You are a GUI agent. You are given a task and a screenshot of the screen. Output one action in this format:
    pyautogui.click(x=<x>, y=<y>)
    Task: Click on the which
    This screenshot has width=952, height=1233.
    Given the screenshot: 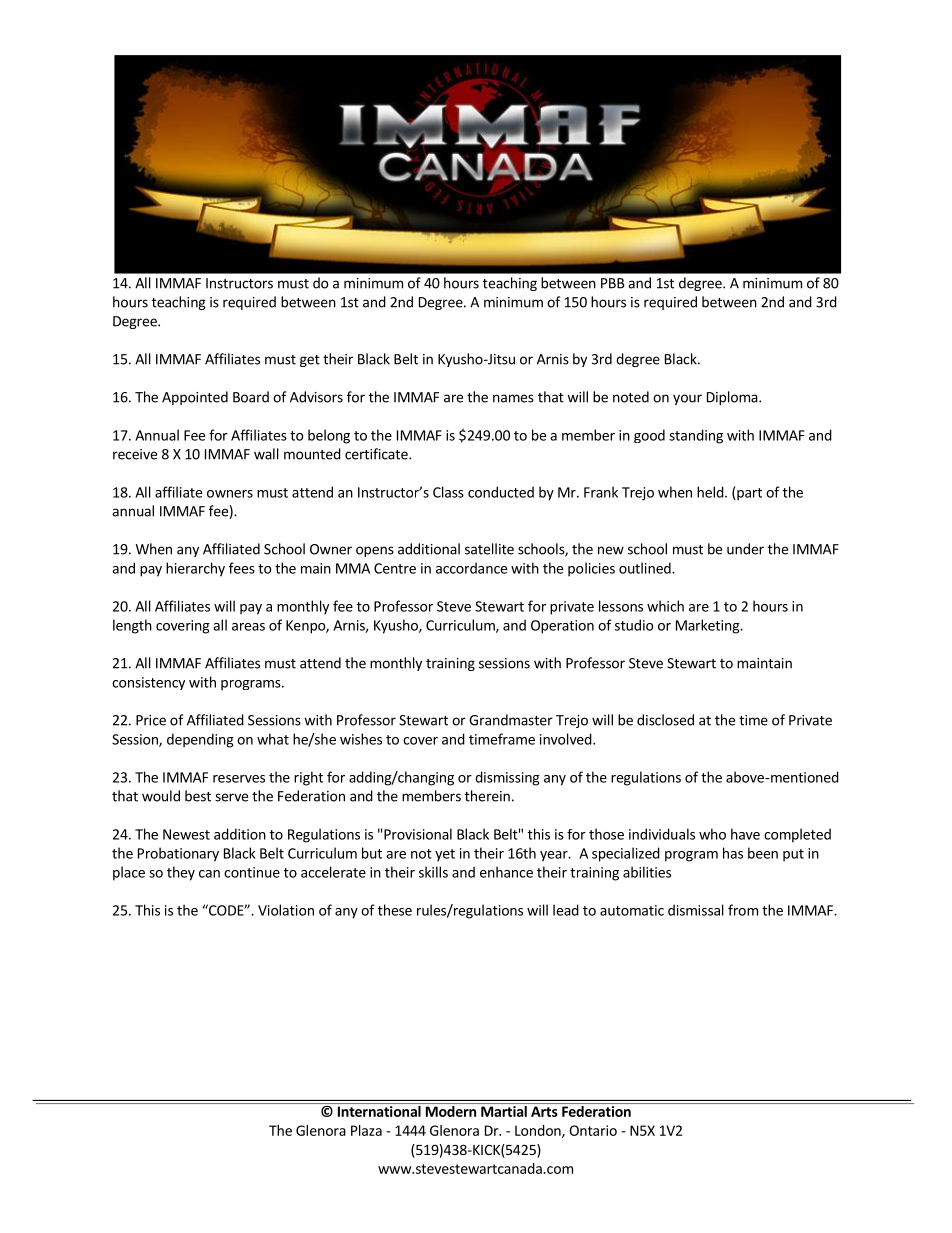 What is the action you would take?
    pyautogui.click(x=665, y=606)
